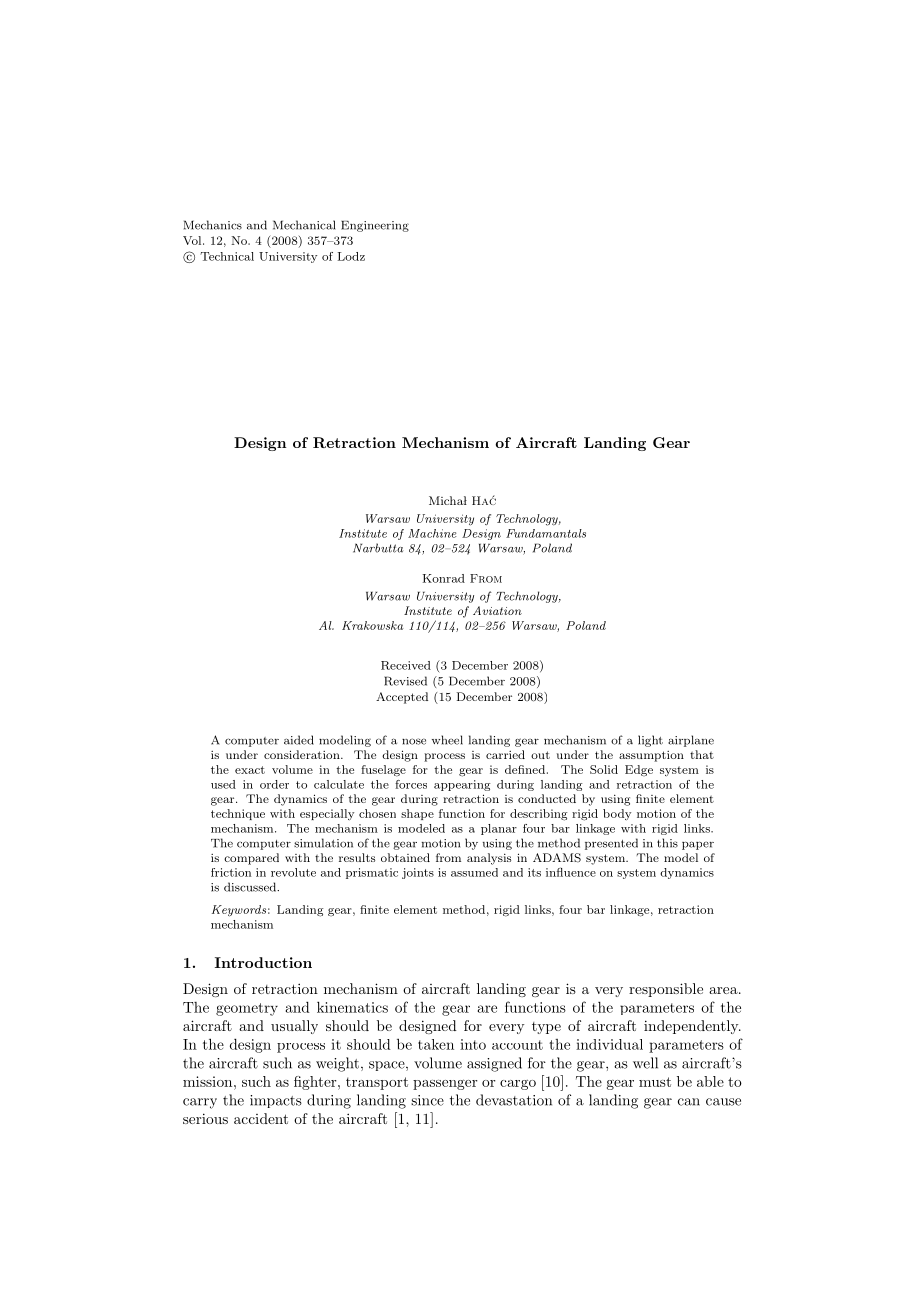 This screenshot has height=1308, width=924. I want to click on assumption, so click(651, 756).
